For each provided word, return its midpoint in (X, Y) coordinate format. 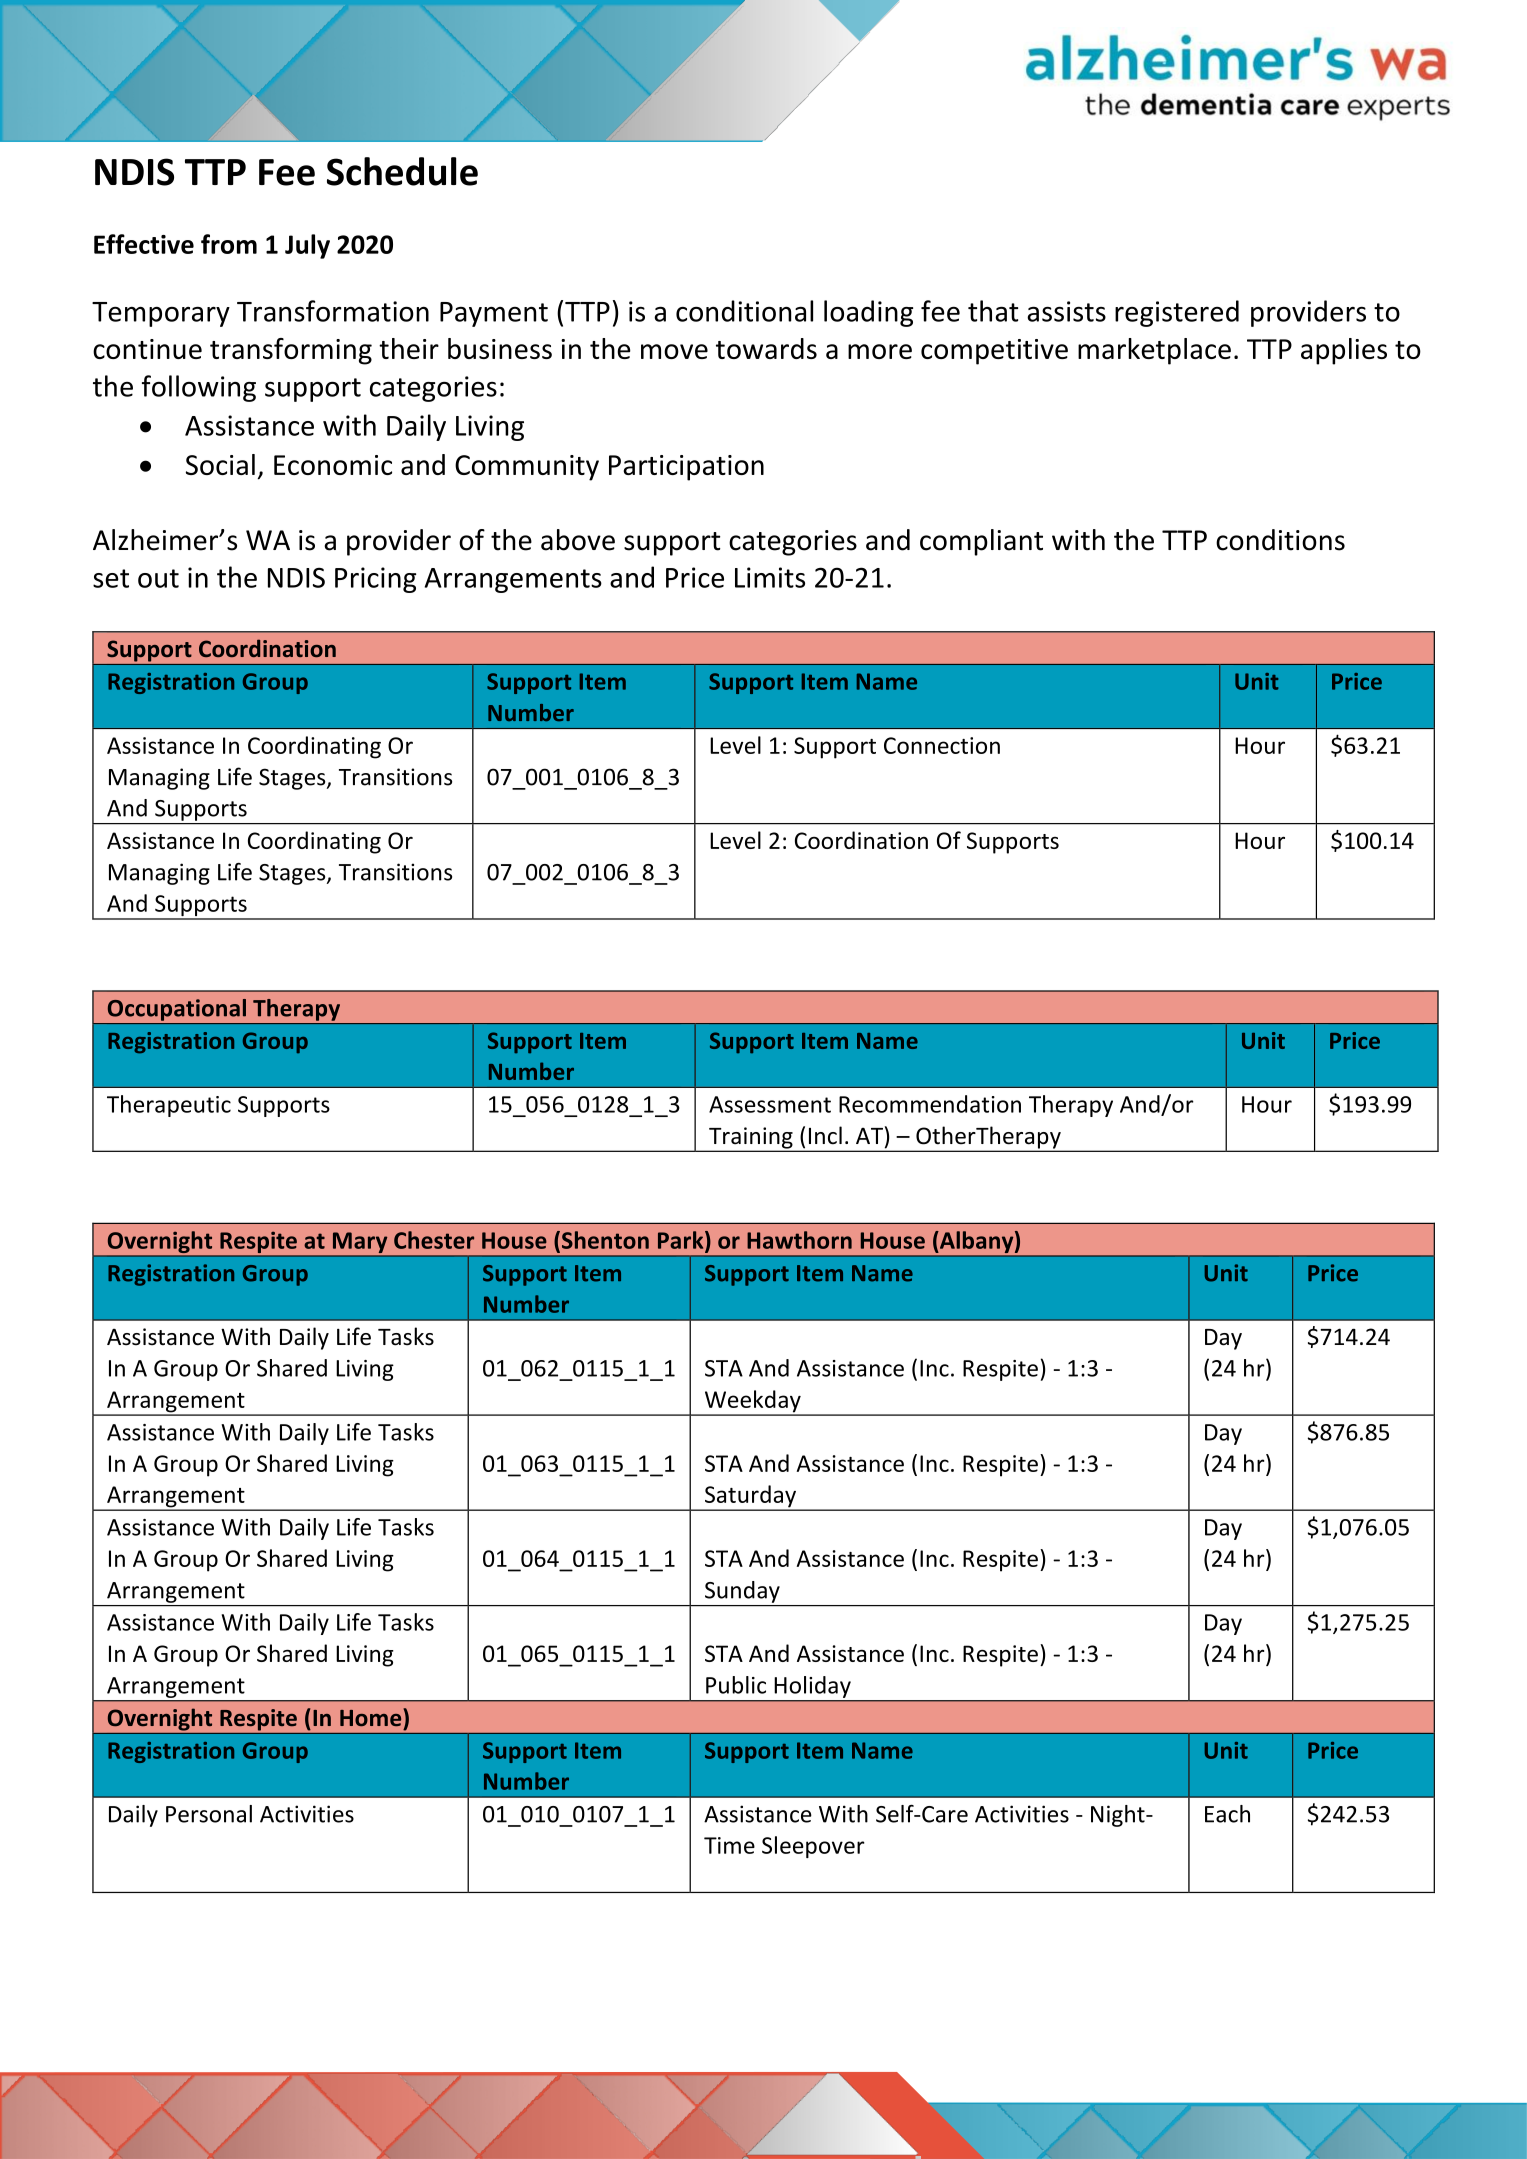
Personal (209, 1814)
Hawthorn (799, 1240)
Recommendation (930, 1104)
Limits (770, 577)
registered (1177, 313)
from (229, 244)
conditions (1280, 540)
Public (736, 1685)
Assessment (770, 1104)
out (158, 578)
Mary (360, 1244)
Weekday (752, 1402)
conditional (744, 311)
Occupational (177, 1010)
